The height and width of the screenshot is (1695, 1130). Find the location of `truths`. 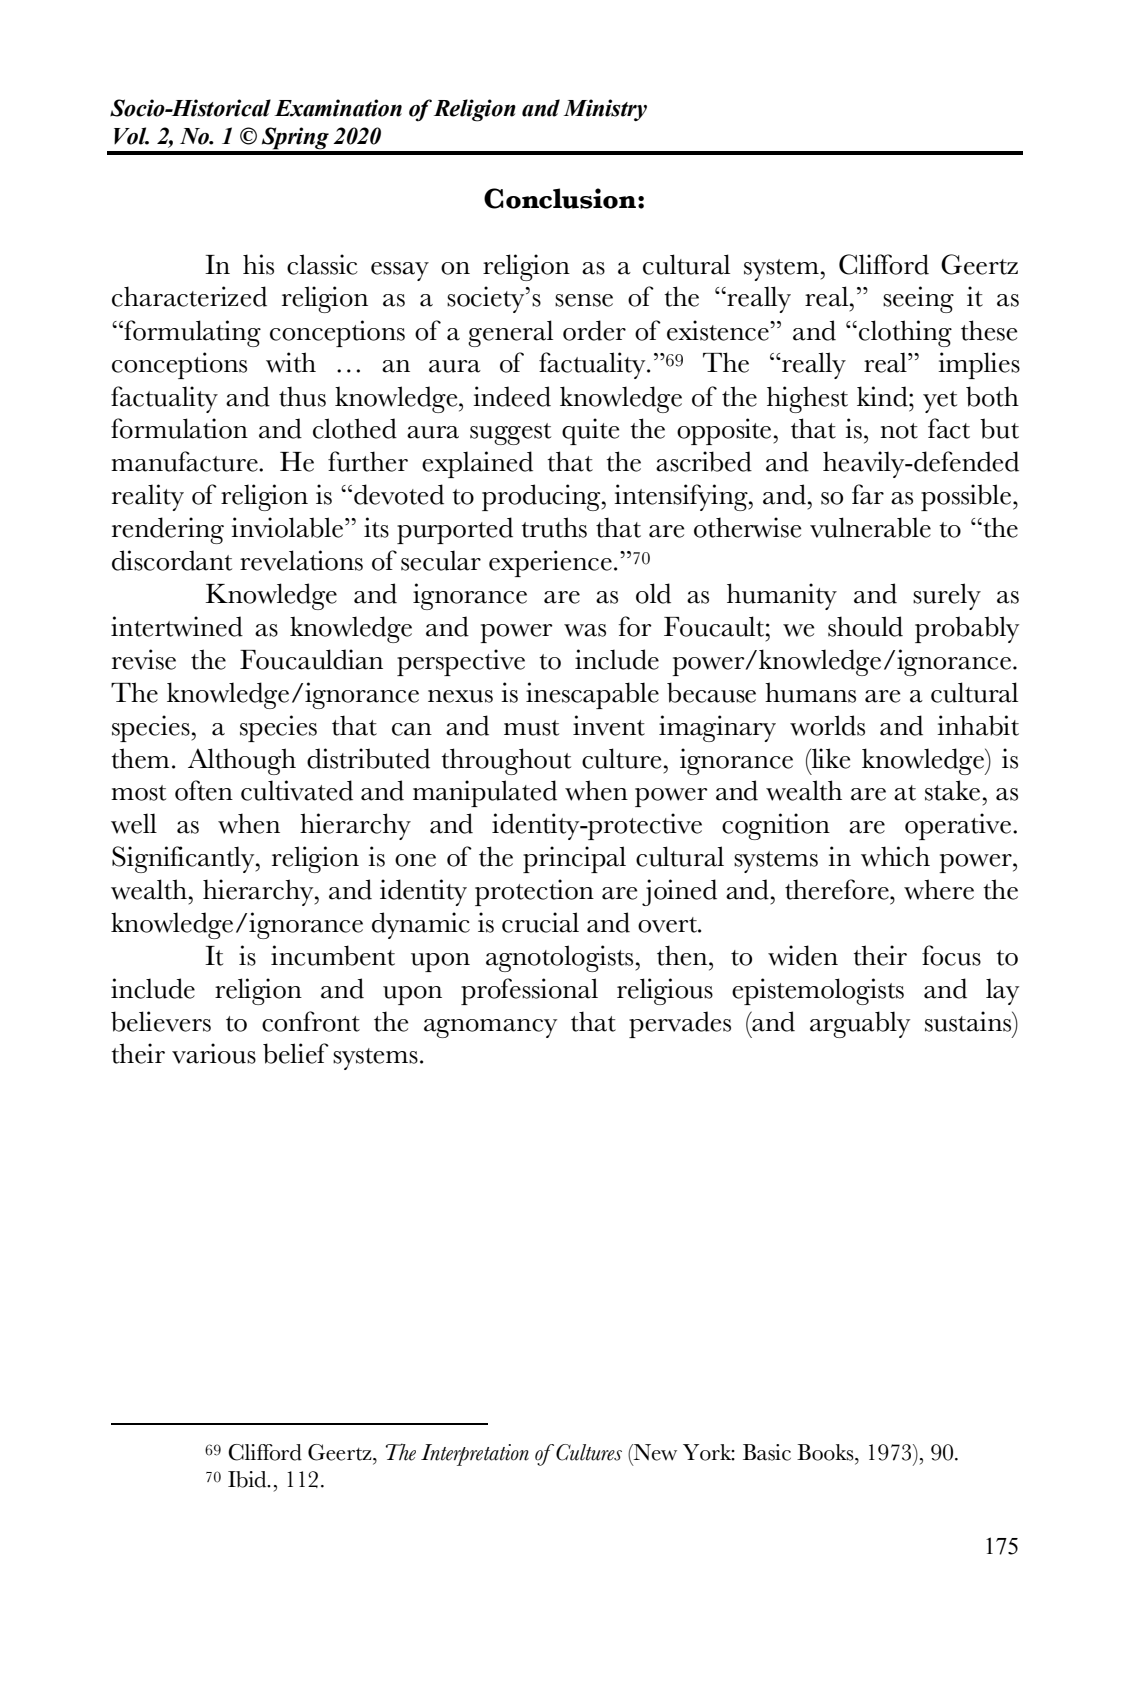

truths is located at coordinates (554, 527).
